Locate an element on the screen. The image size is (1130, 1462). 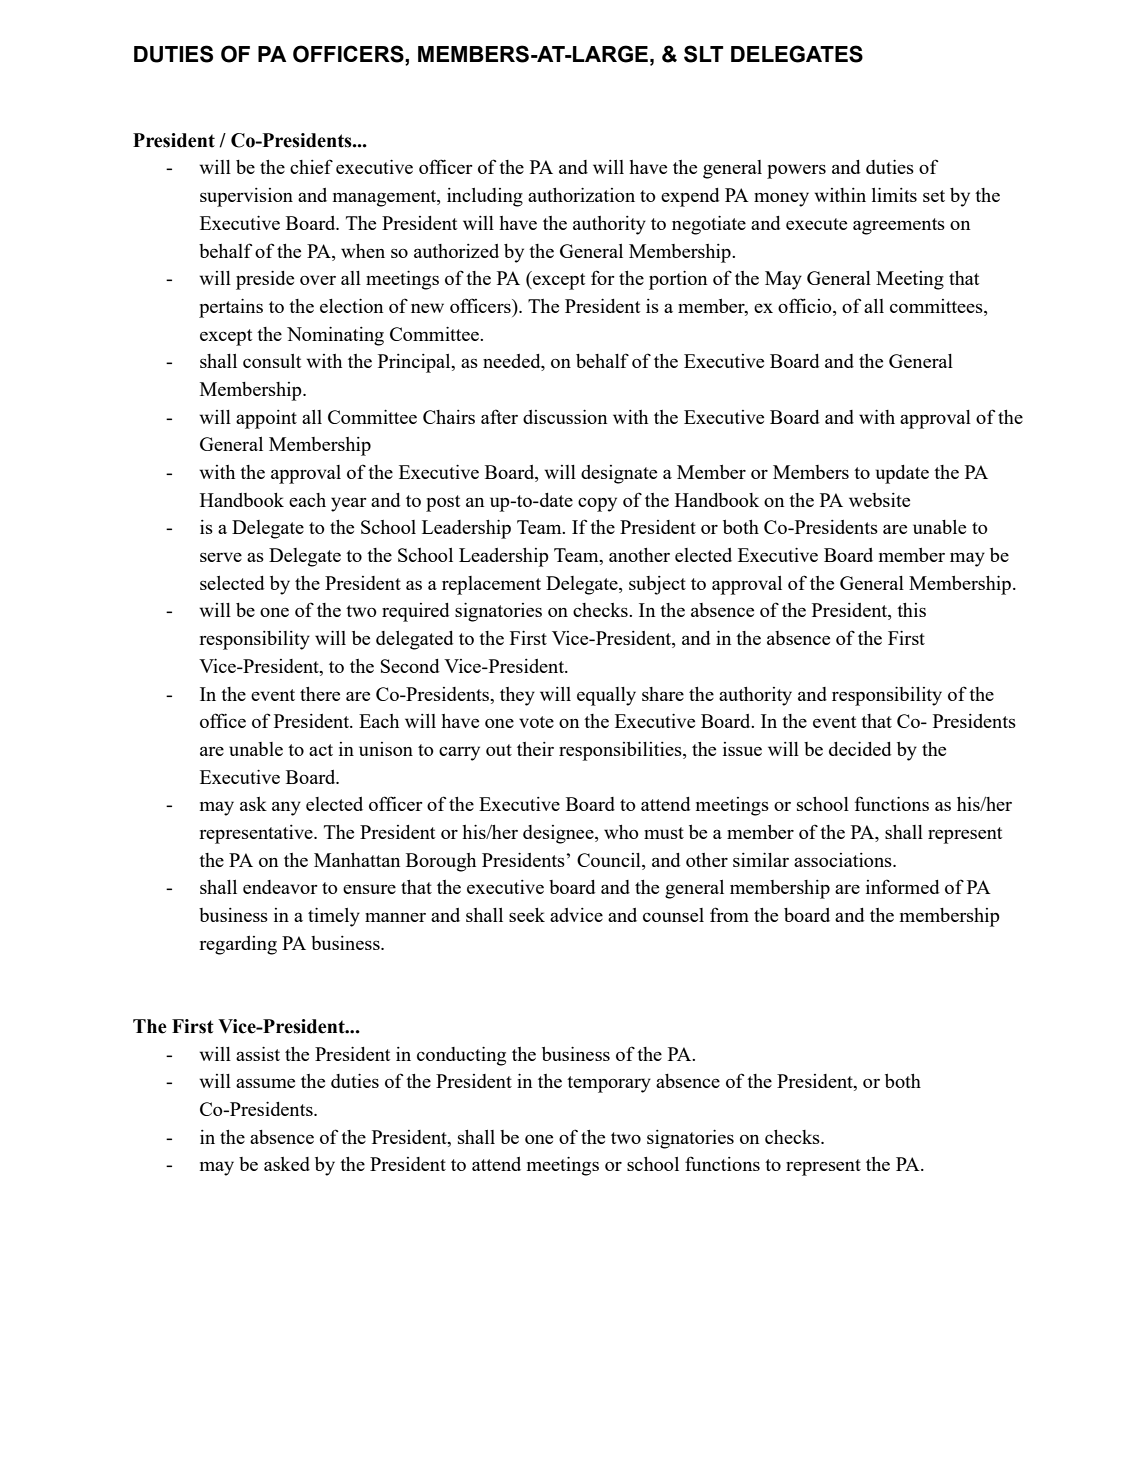
from is located at coordinates (729, 914).
